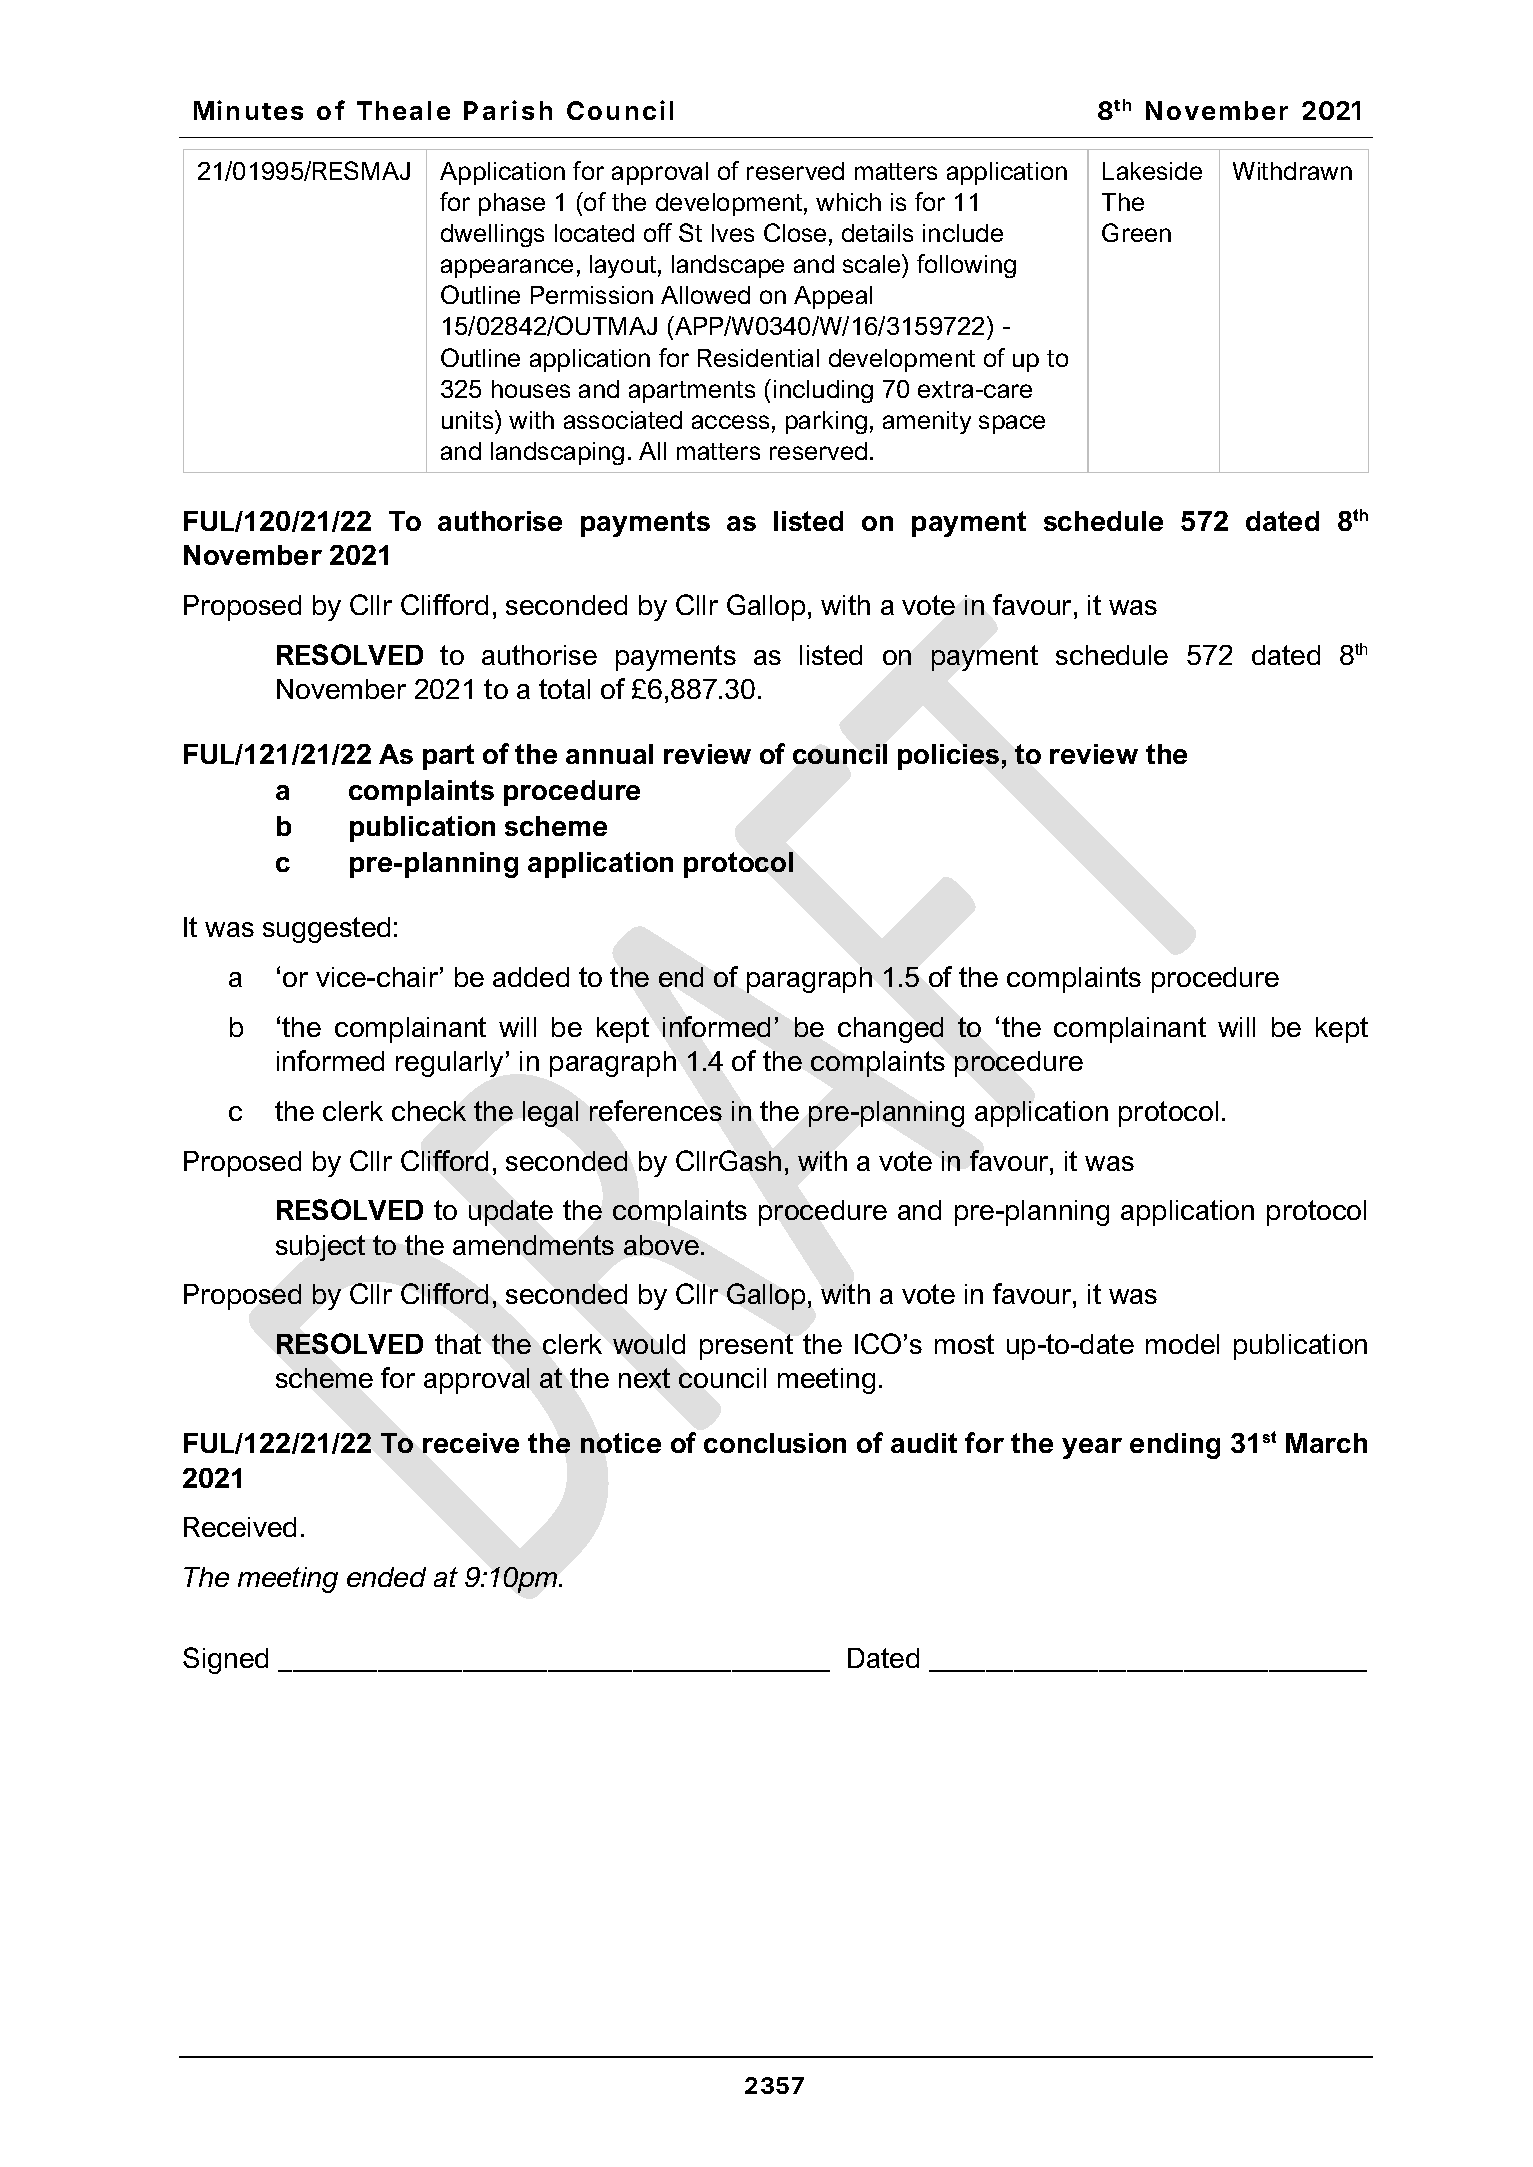 The height and width of the screenshot is (2167, 1533). Describe the element at coordinates (1182, 1344) in the screenshot. I see `model` at that location.
